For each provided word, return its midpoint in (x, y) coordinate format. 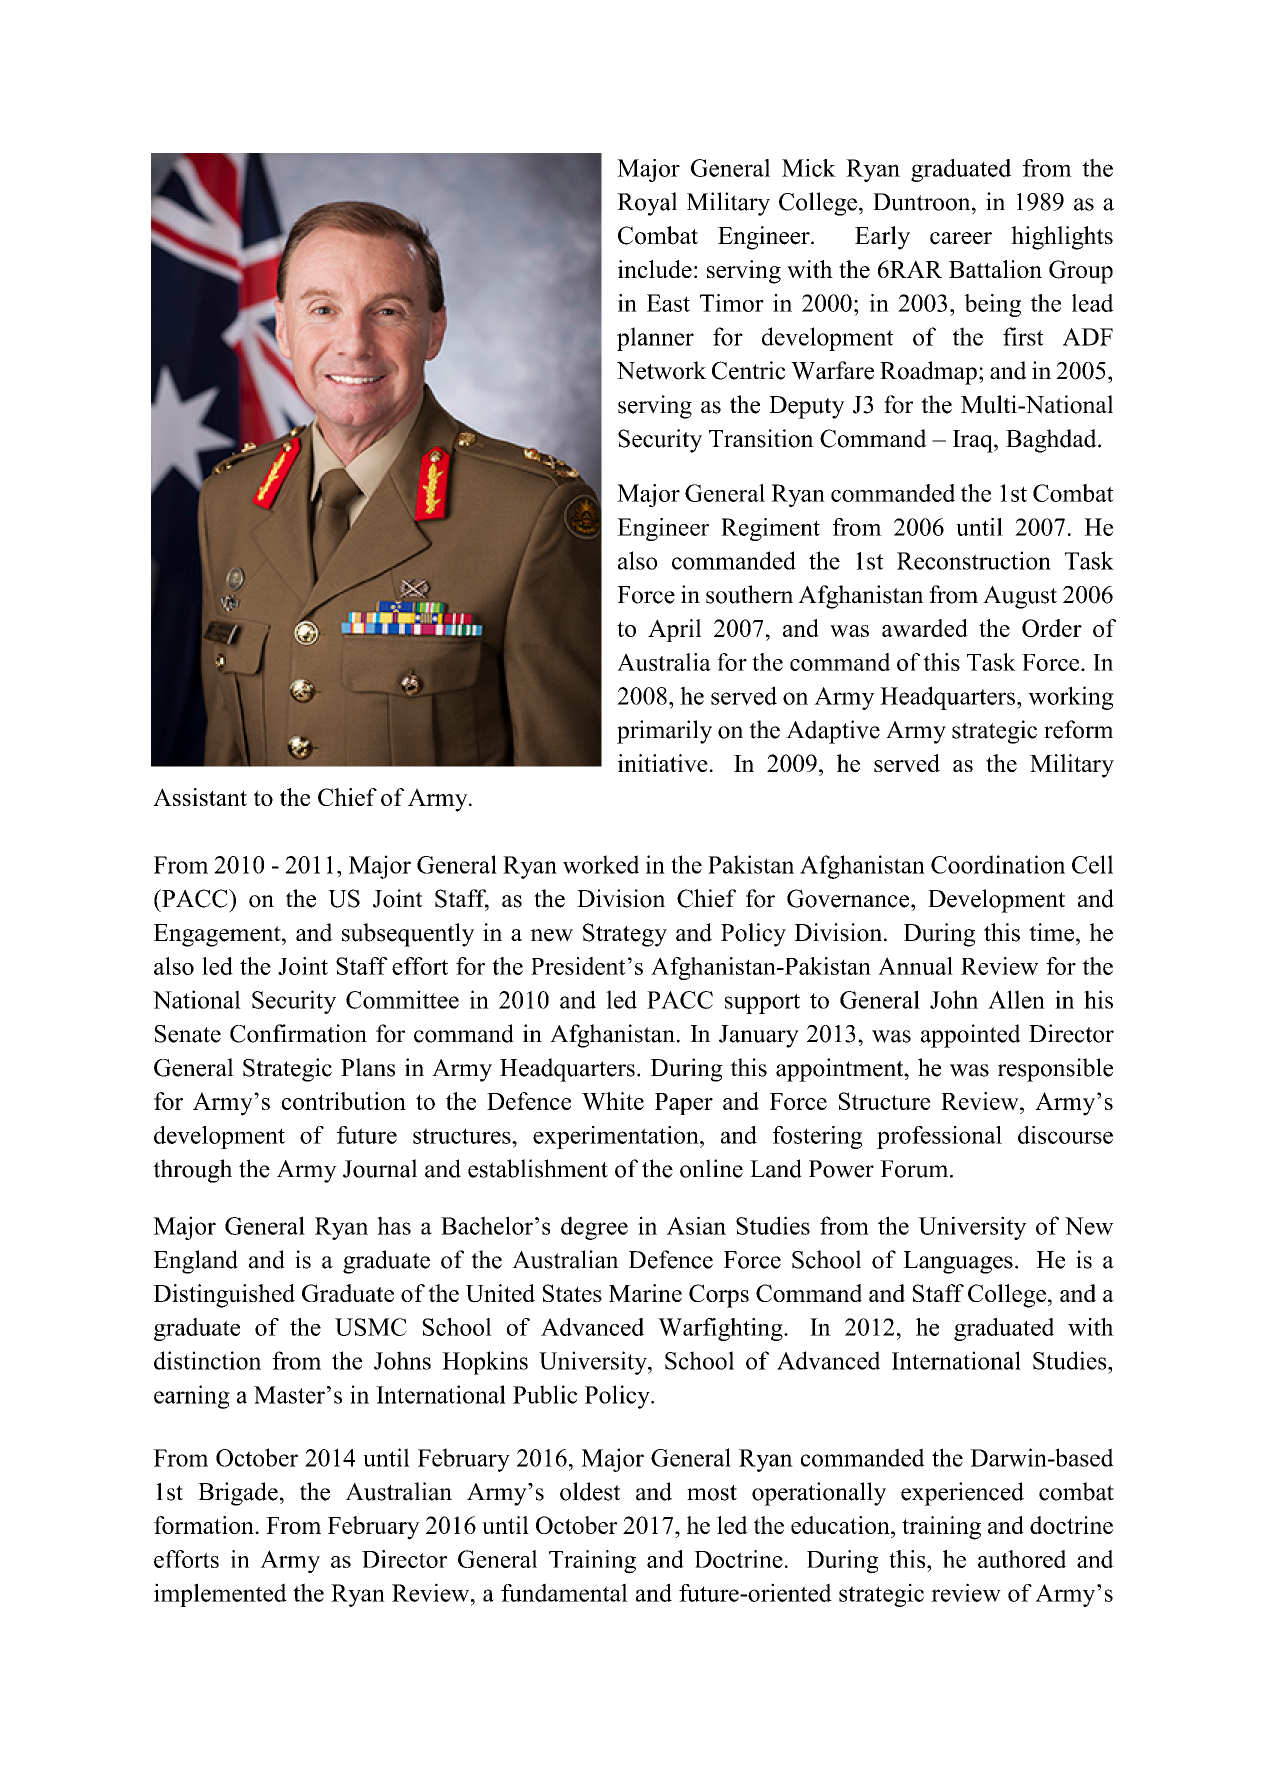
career (961, 238)
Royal (647, 204)
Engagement (218, 935)
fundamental (564, 1592)
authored (1022, 1559)
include (655, 269)
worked (601, 864)
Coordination (998, 864)
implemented (220, 1595)
